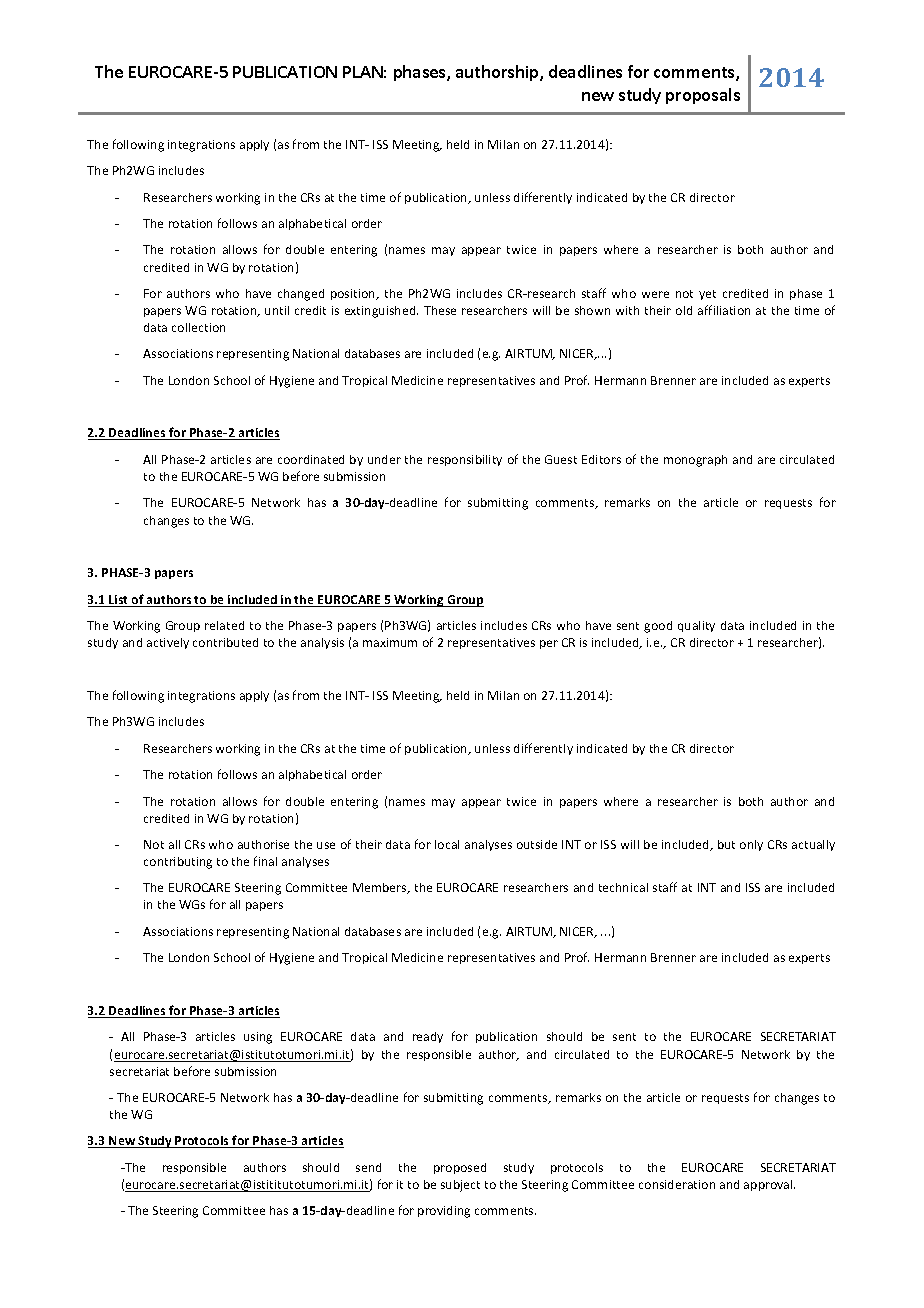  I want to click on maximum, so click(390, 642).
